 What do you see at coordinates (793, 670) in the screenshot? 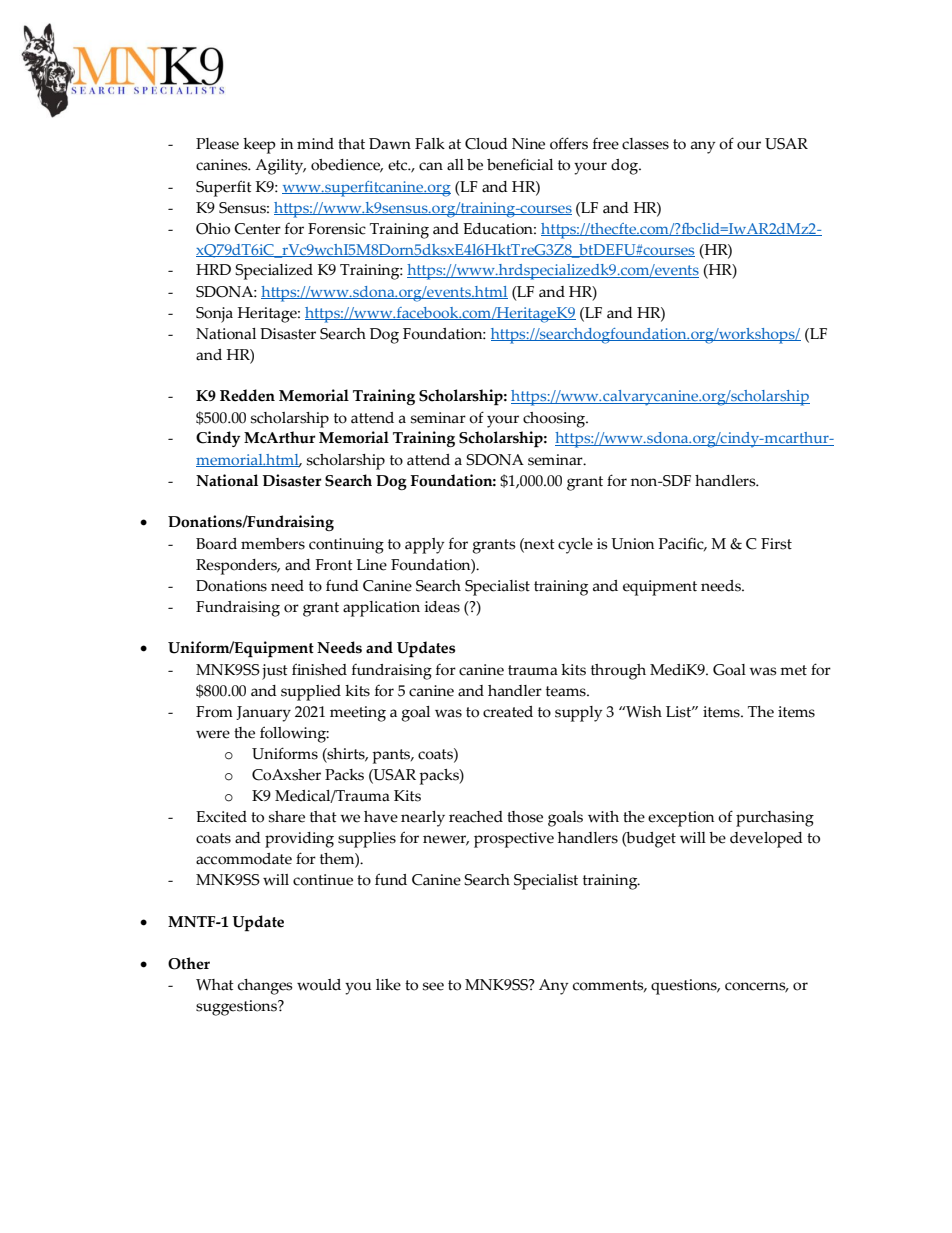
I see `met` at bounding box center [793, 670].
